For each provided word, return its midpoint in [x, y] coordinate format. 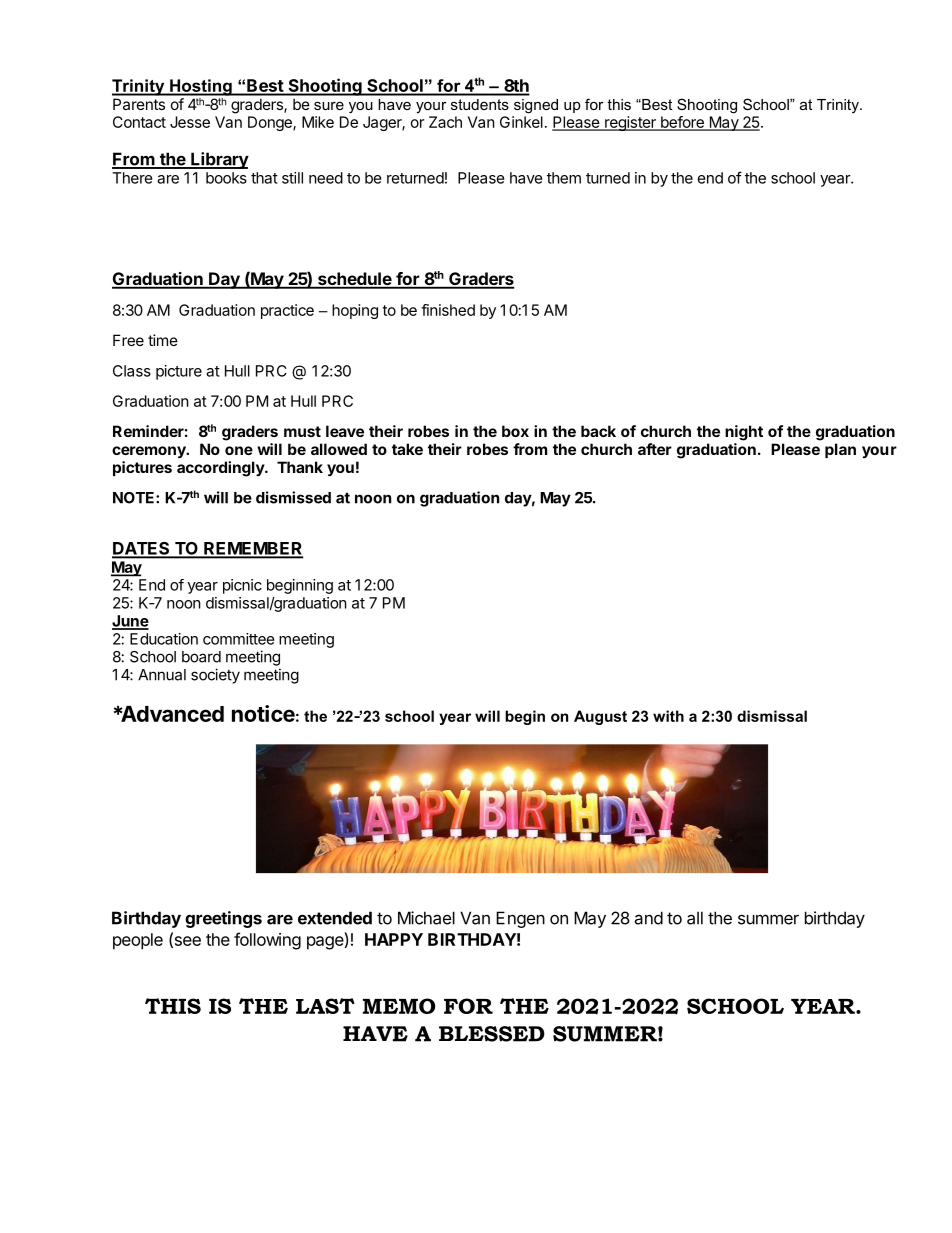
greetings [223, 919]
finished [448, 310]
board [201, 657]
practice [287, 311]
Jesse [190, 122]
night [744, 433]
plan [840, 450]
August [600, 717]
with [668, 716]
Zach [445, 122]
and [648, 918]
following [267, 941]
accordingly [221, 469]
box [515, 431]
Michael [426, 918]
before [682, 123]
